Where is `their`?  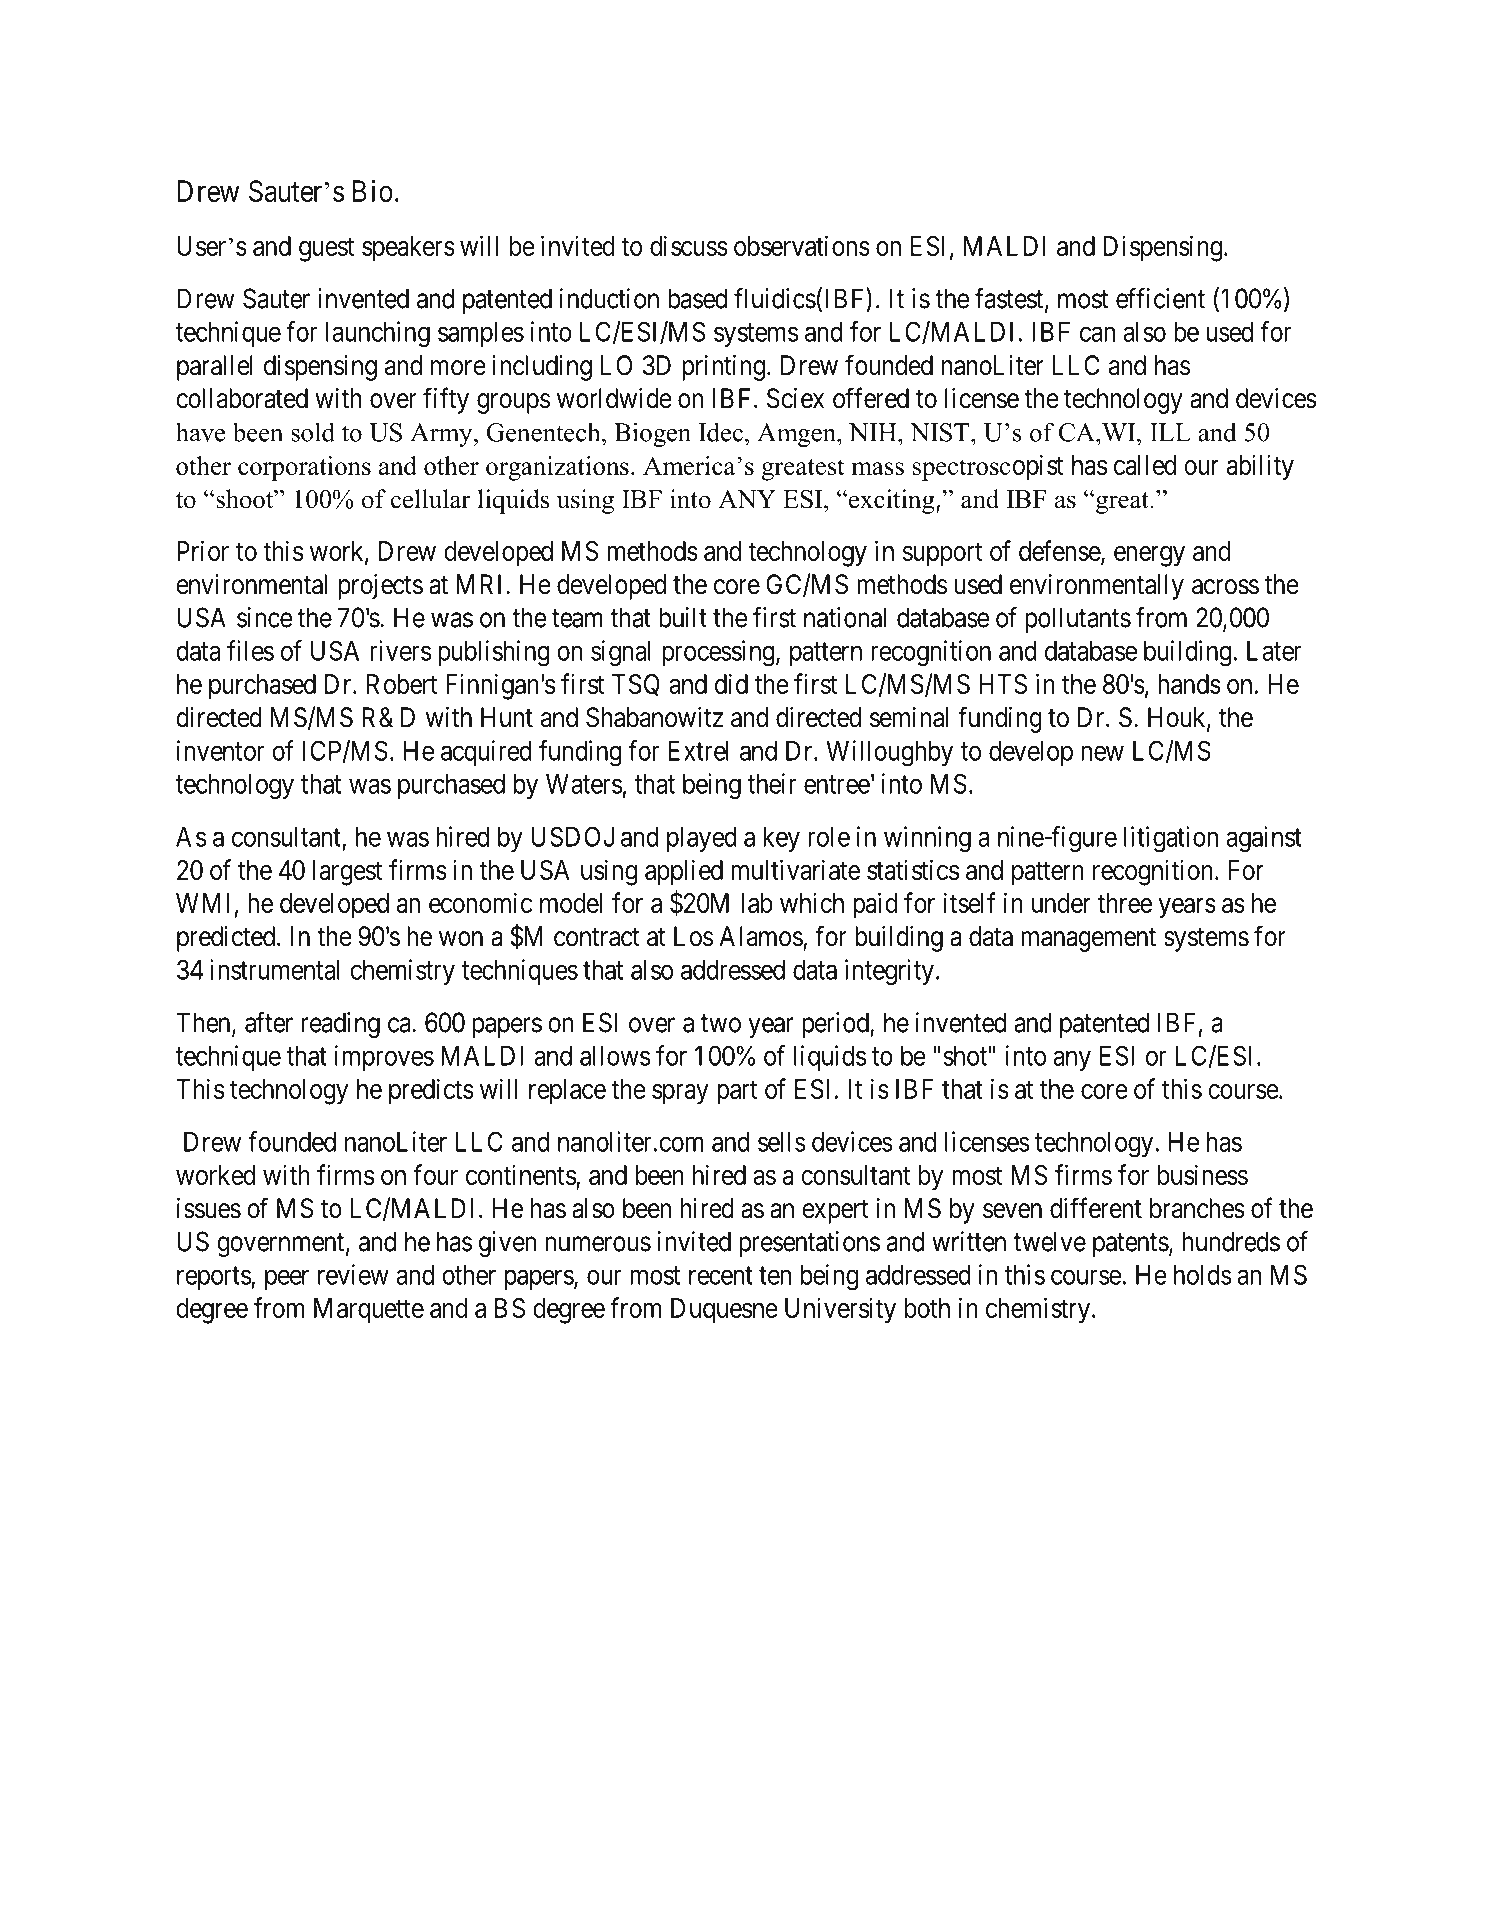
their is located at coordinates (772, 783).
